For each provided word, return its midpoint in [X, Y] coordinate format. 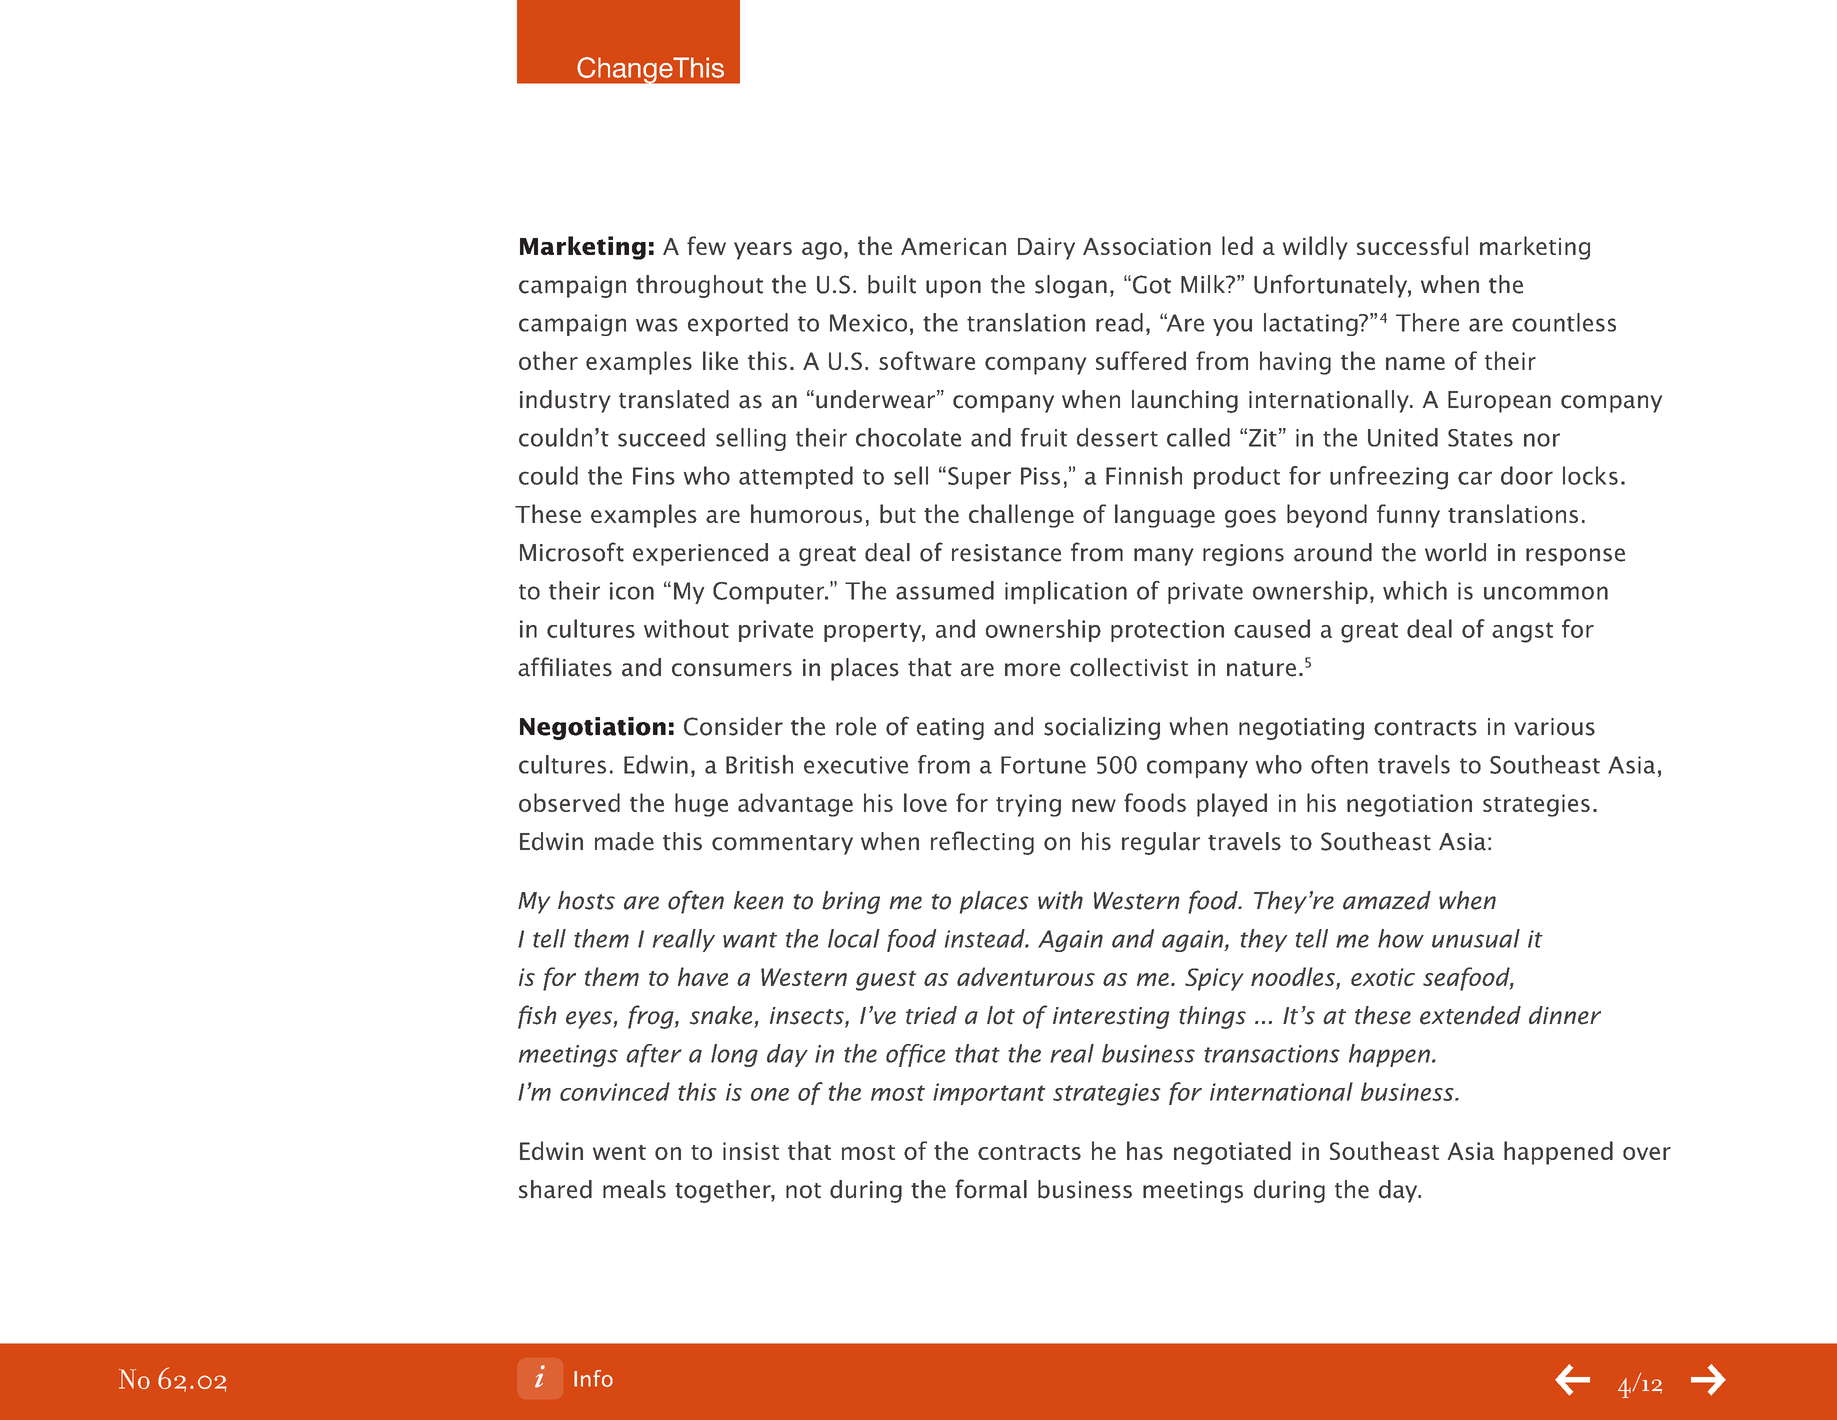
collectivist [1129, 667]
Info [593, 1378]
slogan [1071, 286]
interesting [1111, 1018]
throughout [699, 286]
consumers [732, 670]
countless [1564, 322]
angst [1522, 632]
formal [991, 1189]
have [703, 976]
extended [1470, 1015]
